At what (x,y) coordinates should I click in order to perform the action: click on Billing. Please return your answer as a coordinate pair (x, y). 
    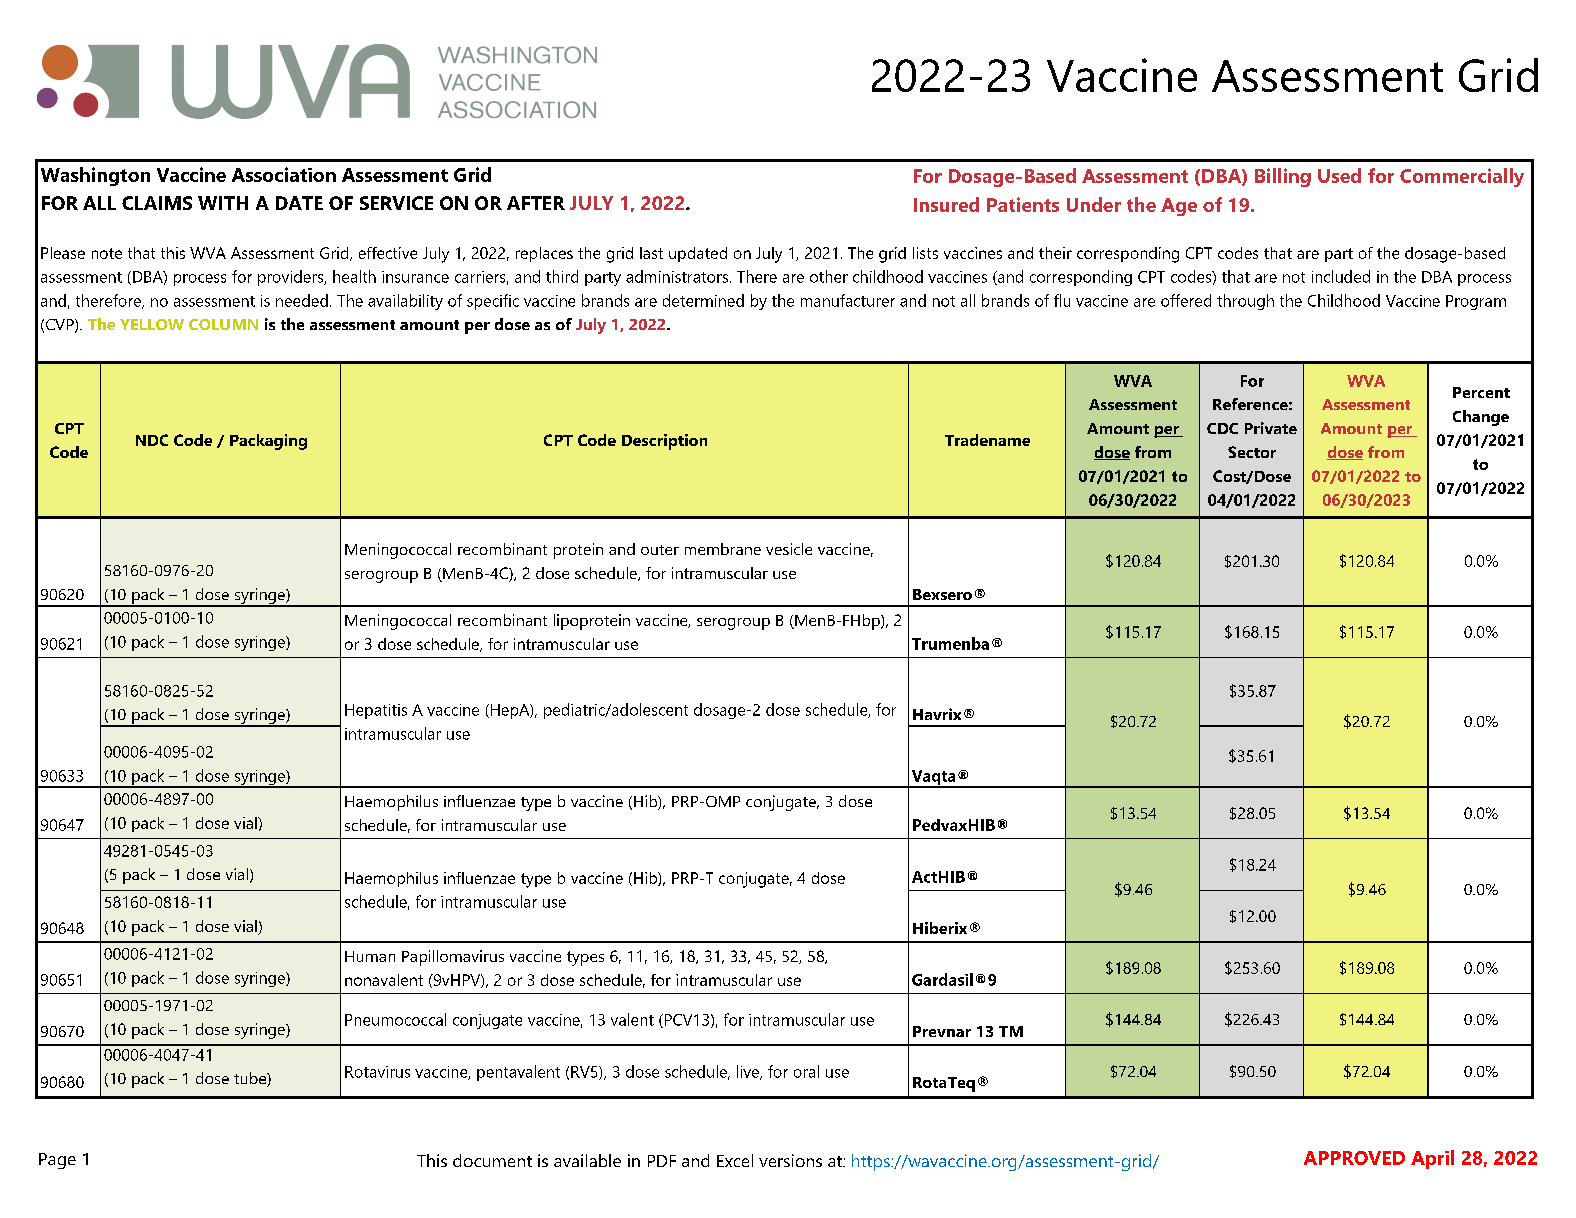
    Looking at the image, I should click on (1283, 177).
